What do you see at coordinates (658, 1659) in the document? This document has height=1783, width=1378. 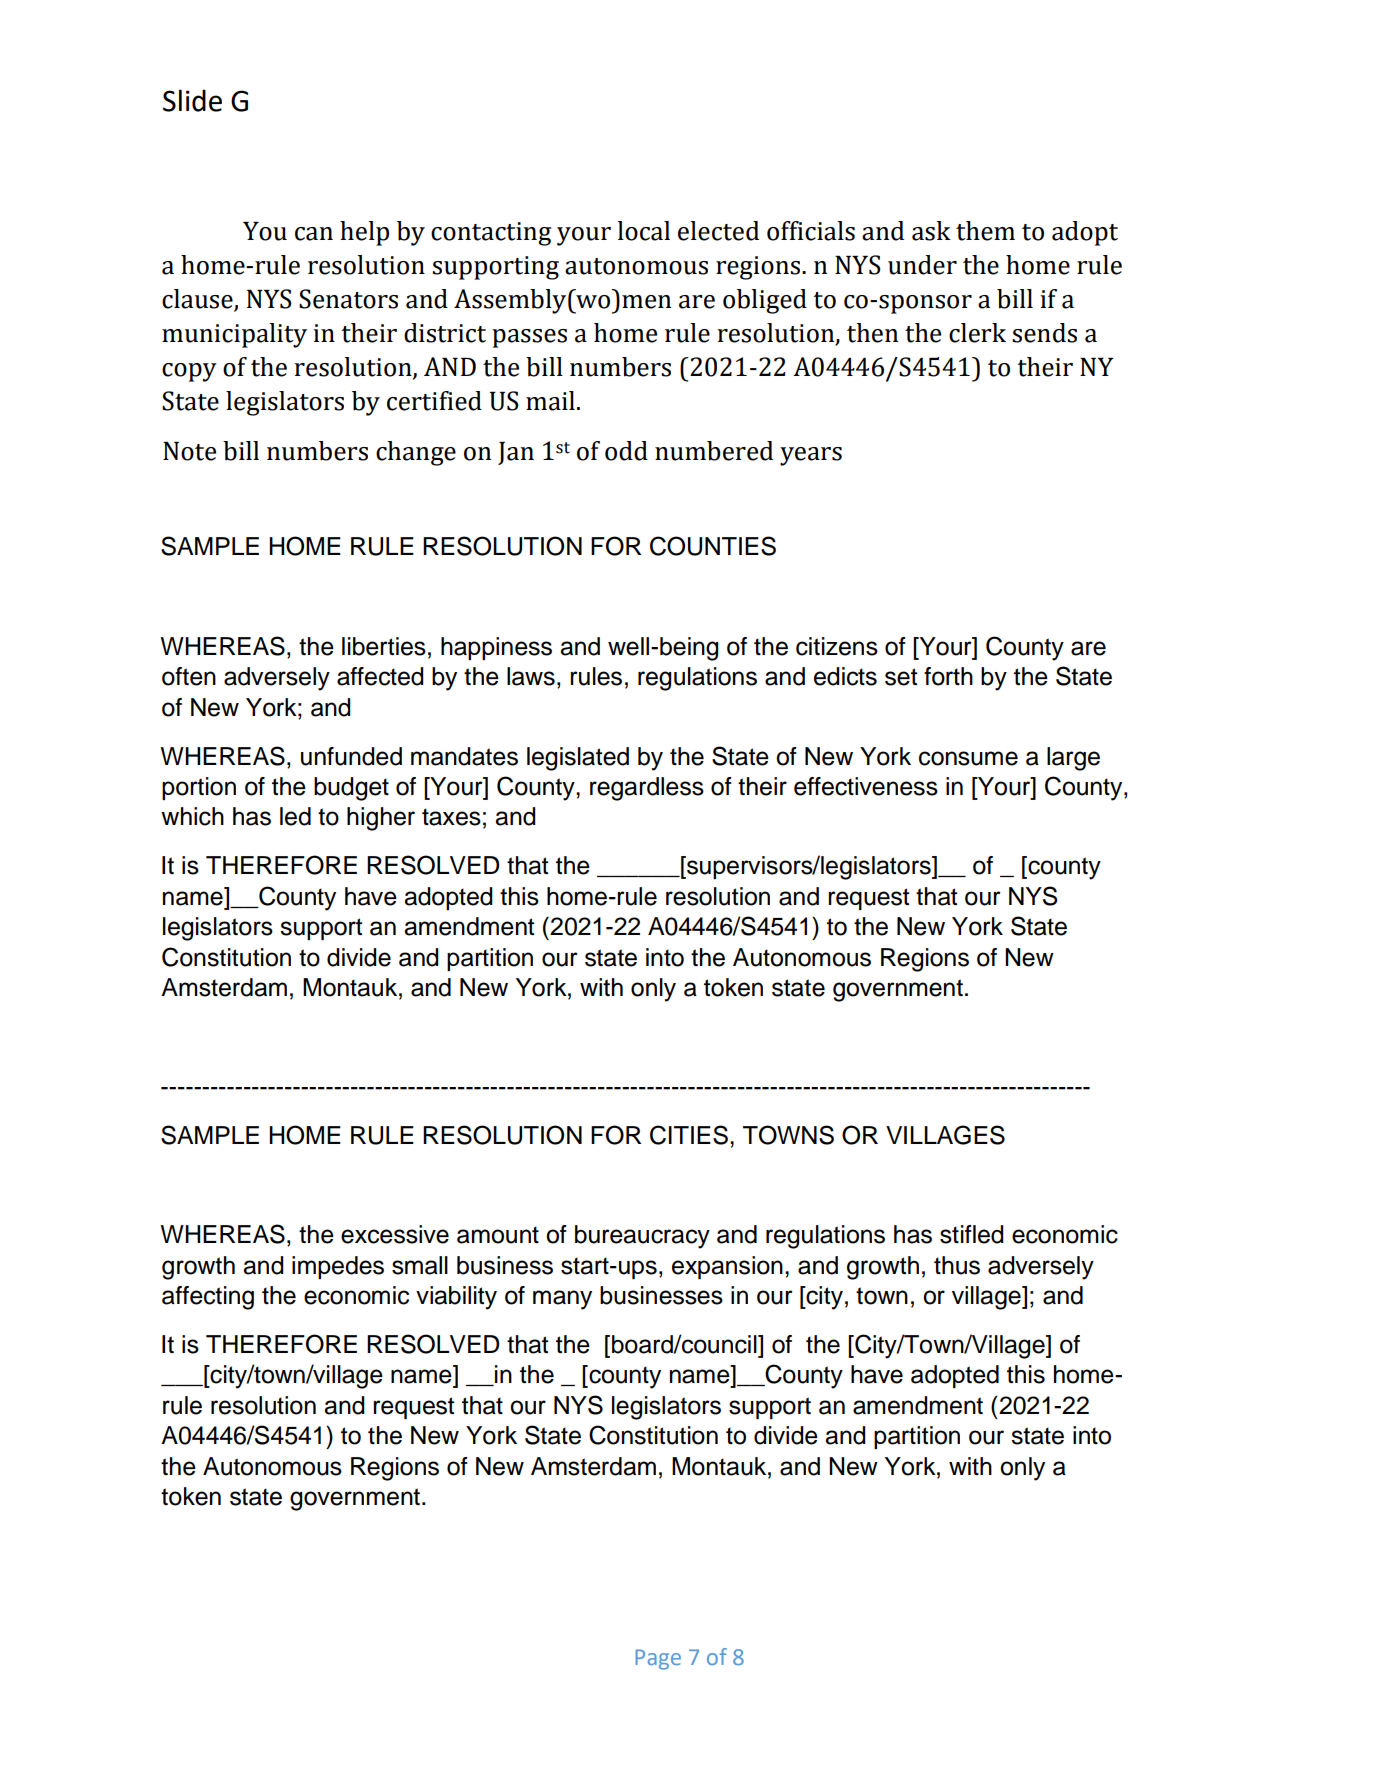 I see `Page` at bounding box center [658, 1659].
